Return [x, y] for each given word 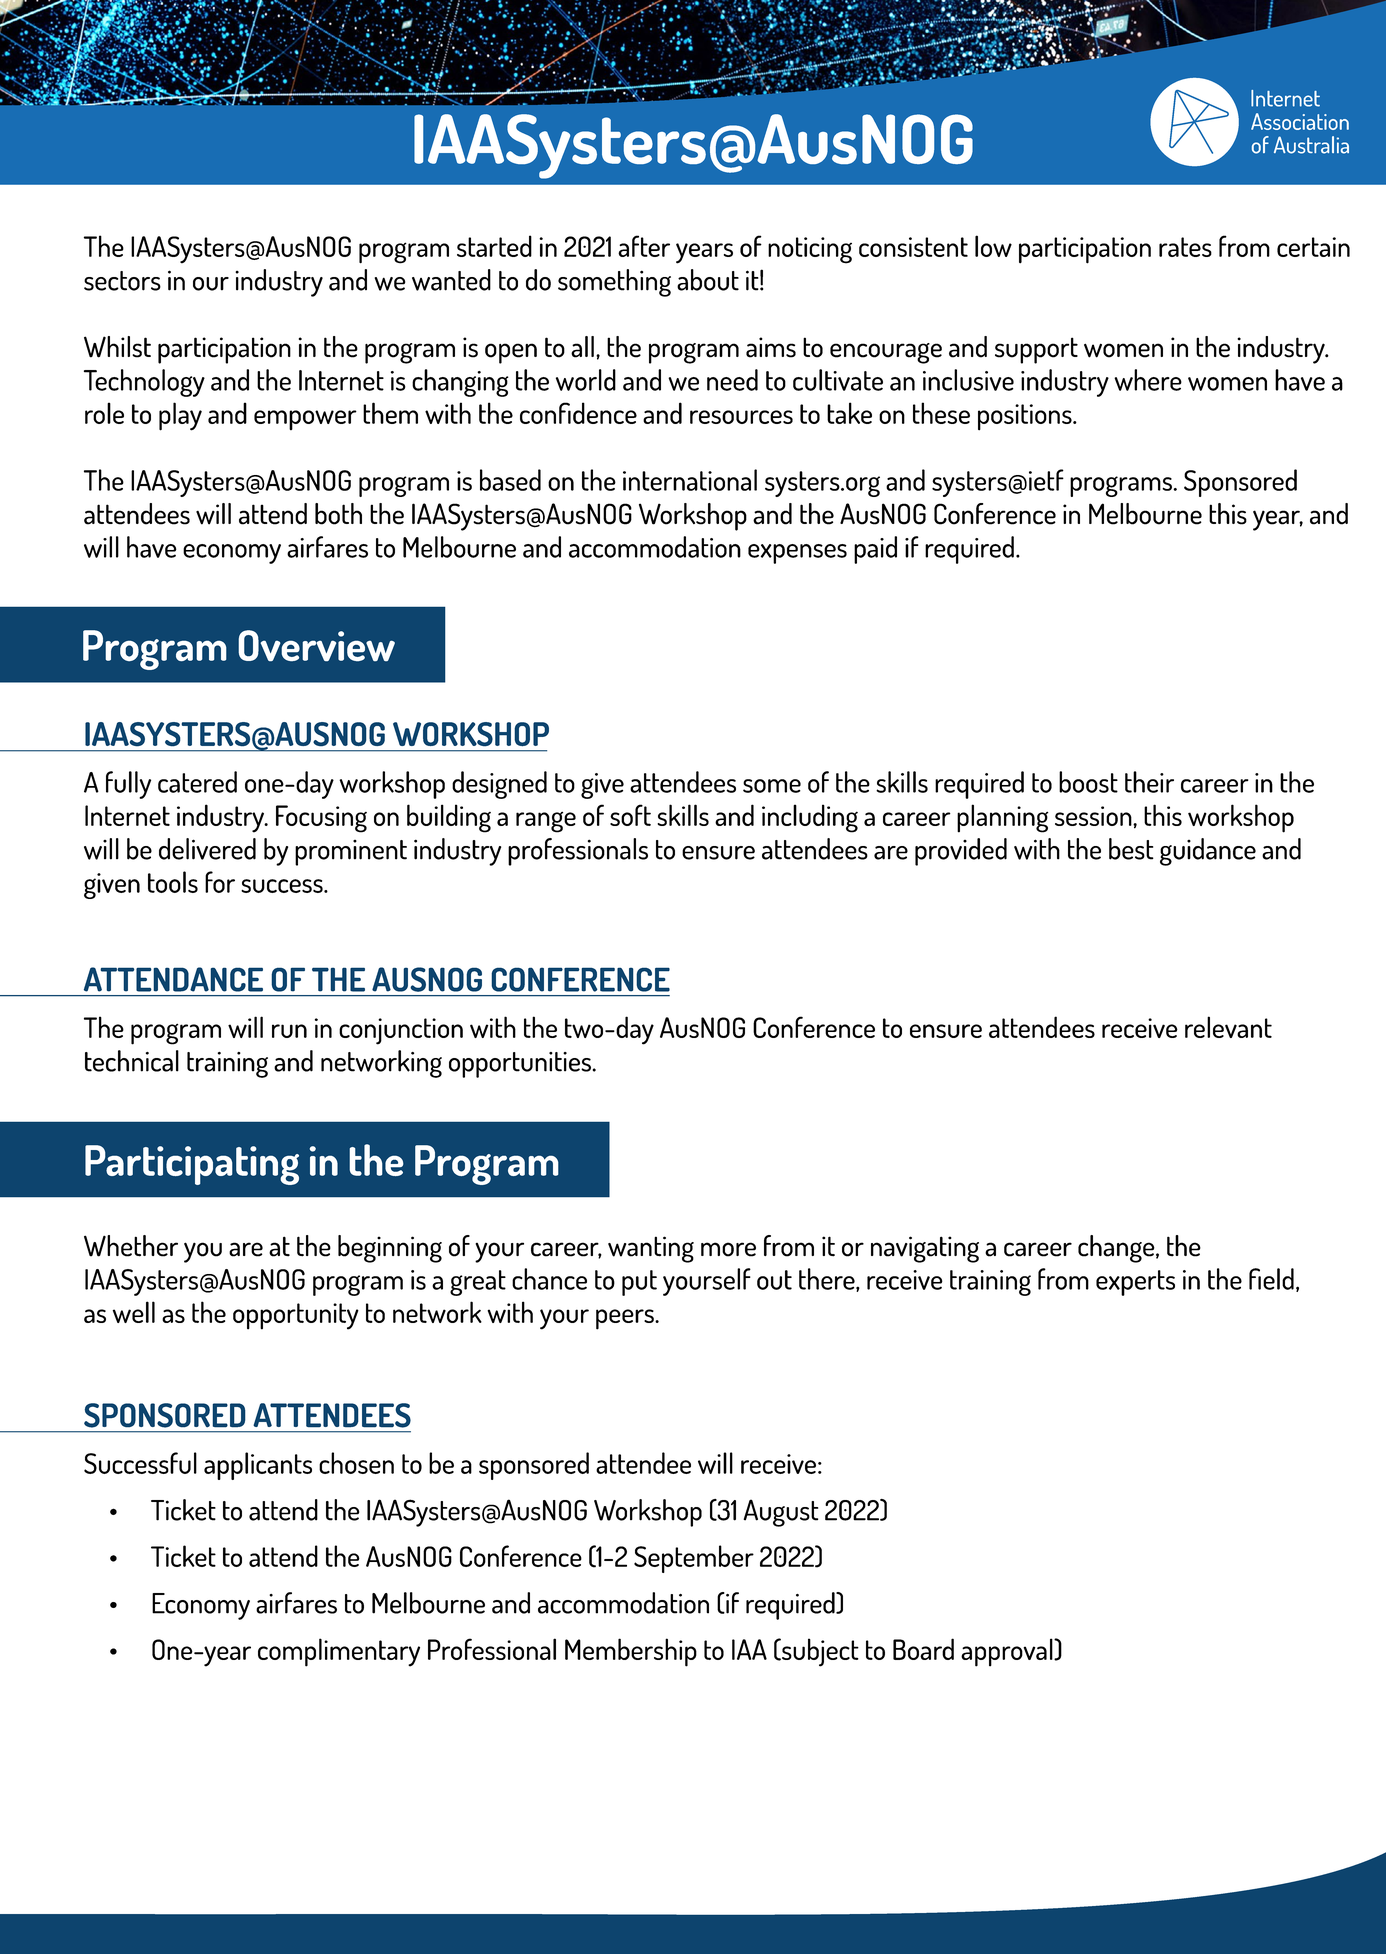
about [708, 280]
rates [1185, 247]
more [728, 1249]
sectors [122, 281]
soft [630, 815]
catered [197, 782]
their [1149, 782]
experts [1135, 1283]
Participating [192, 1165]
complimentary [339, 1652]
